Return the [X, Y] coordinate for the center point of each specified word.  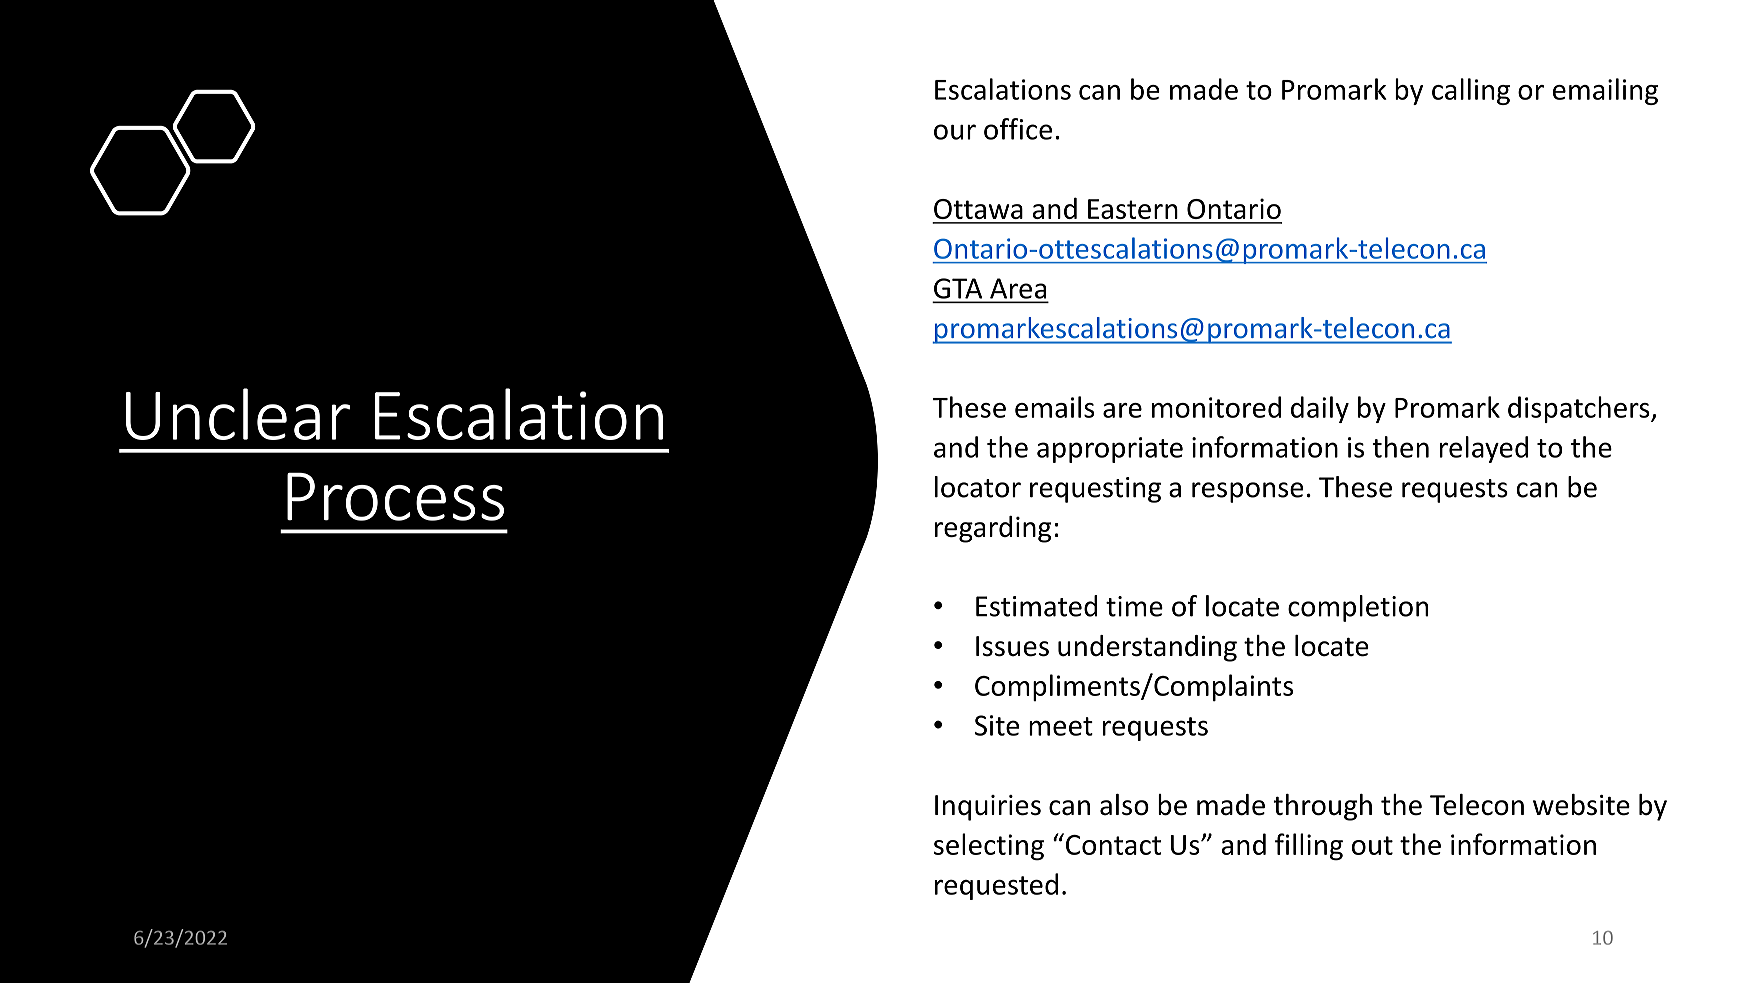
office [1018, 129]
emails [1054, 407]
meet [1061, 726]
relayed [1484, 449]
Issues [1012, 646]
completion [1358, 608]
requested [996, 886]
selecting [989, 847]
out [1372, 845]
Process [395, 496]
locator [978, 487]
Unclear [238, 414]
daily [1320, 409]
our [955, 132]
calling [1471, 91]
